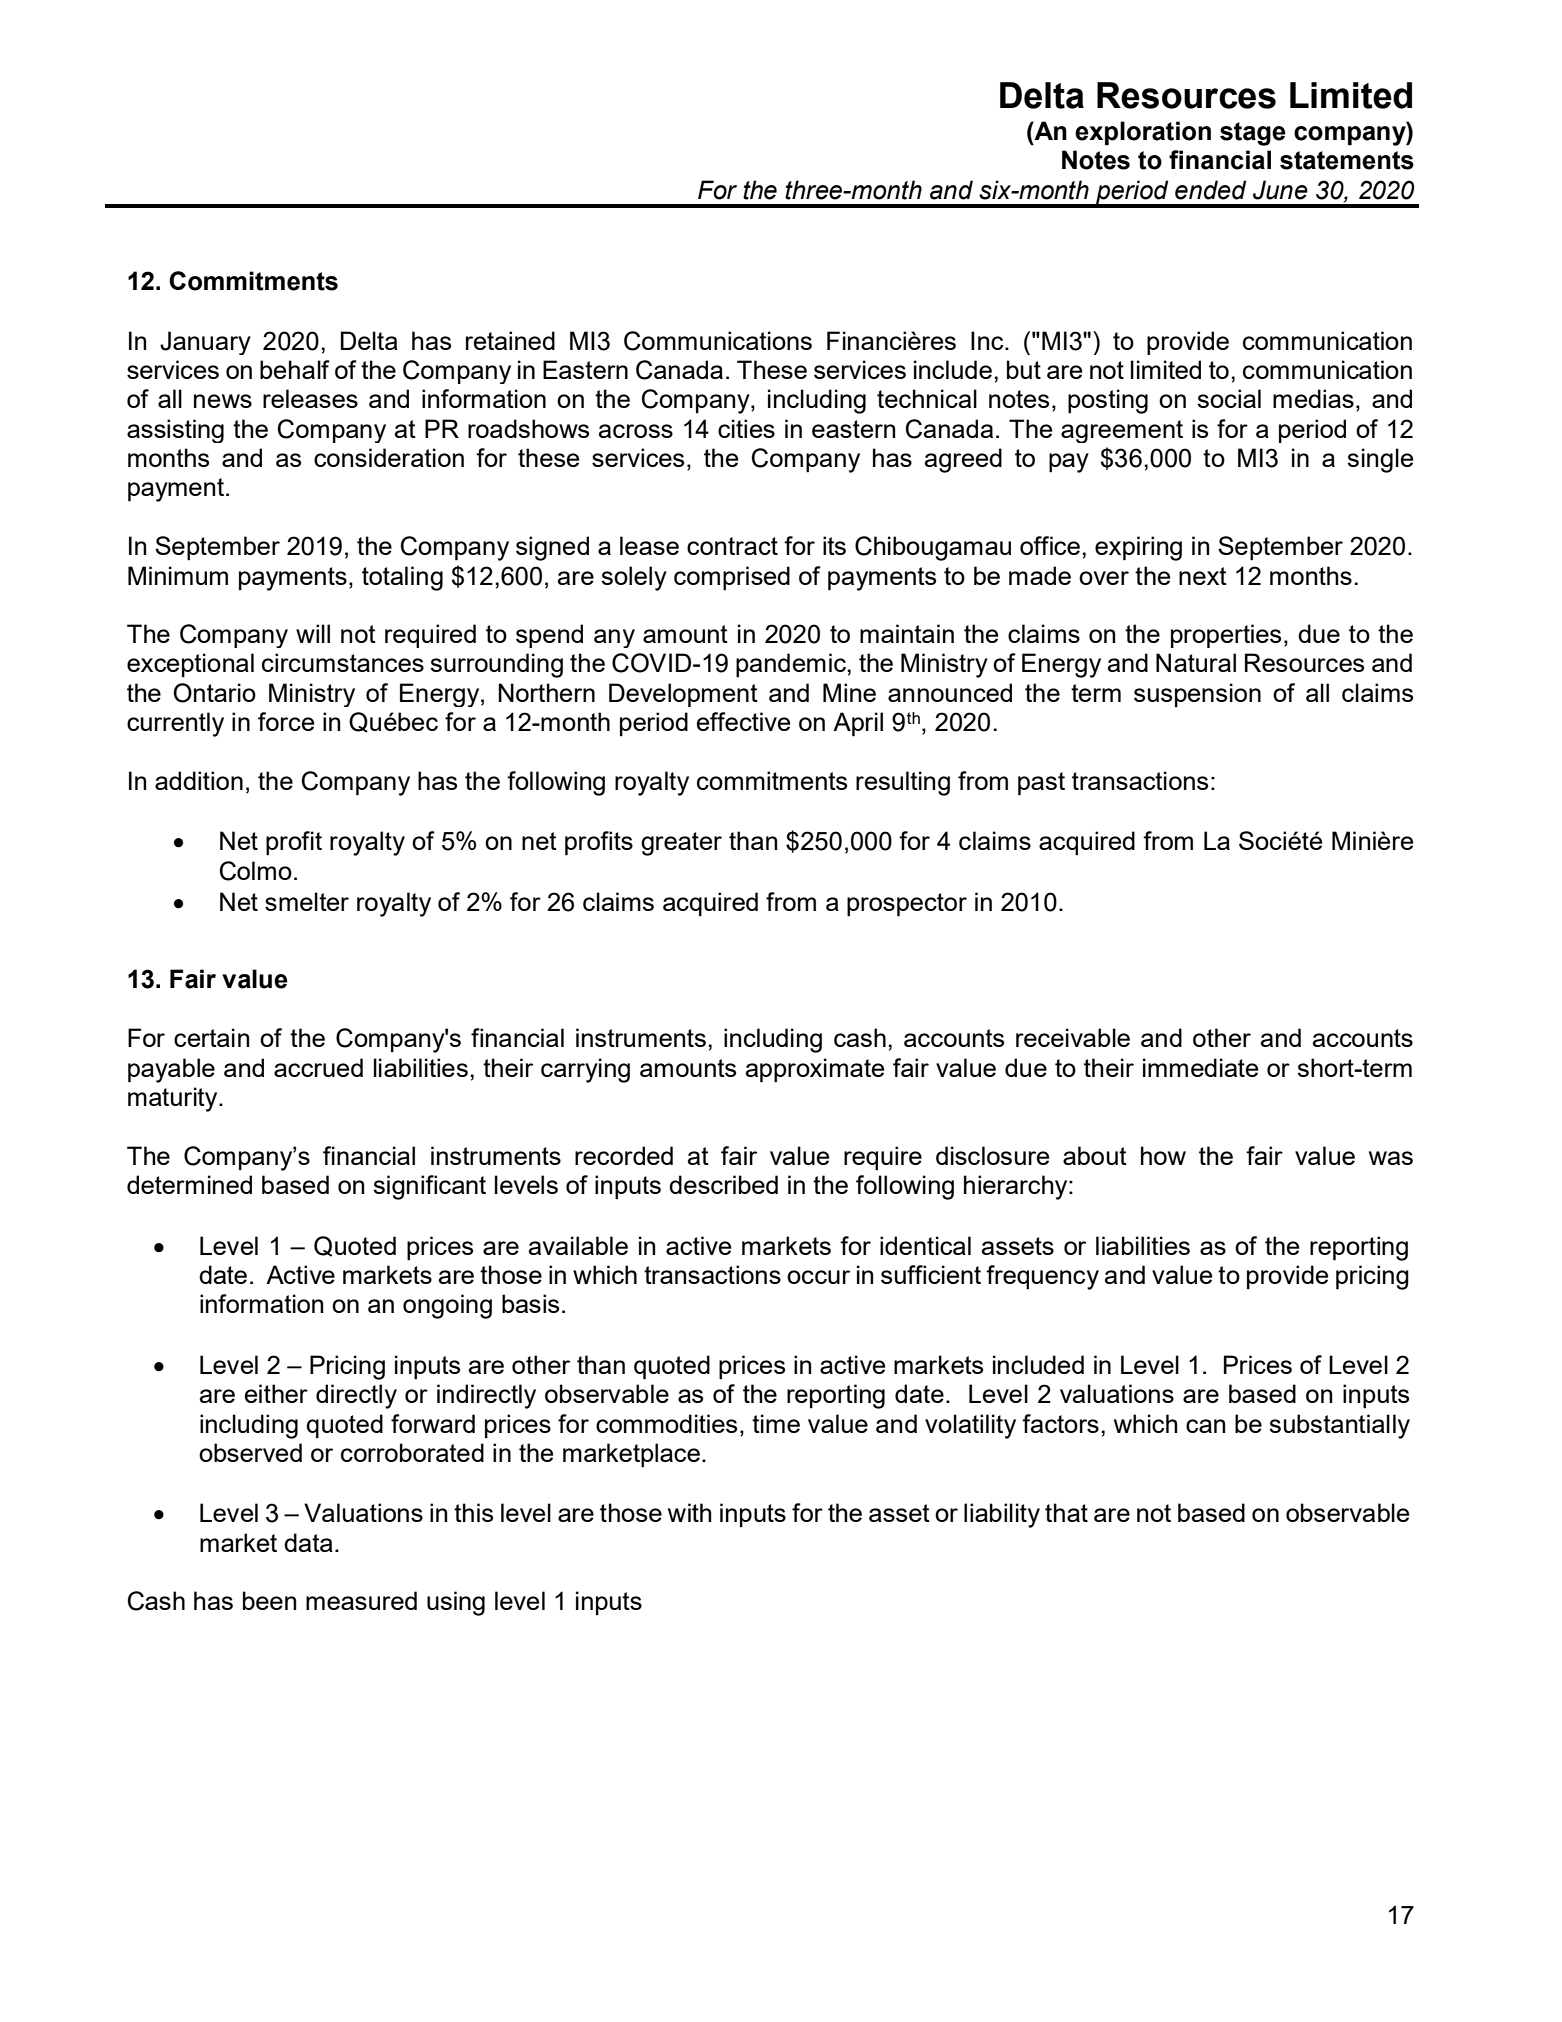 The height and width of the screenshot is (2022, 1562). Describe the element at coordinates (308, 1542) in the screenshot. I see `data` at that location.
